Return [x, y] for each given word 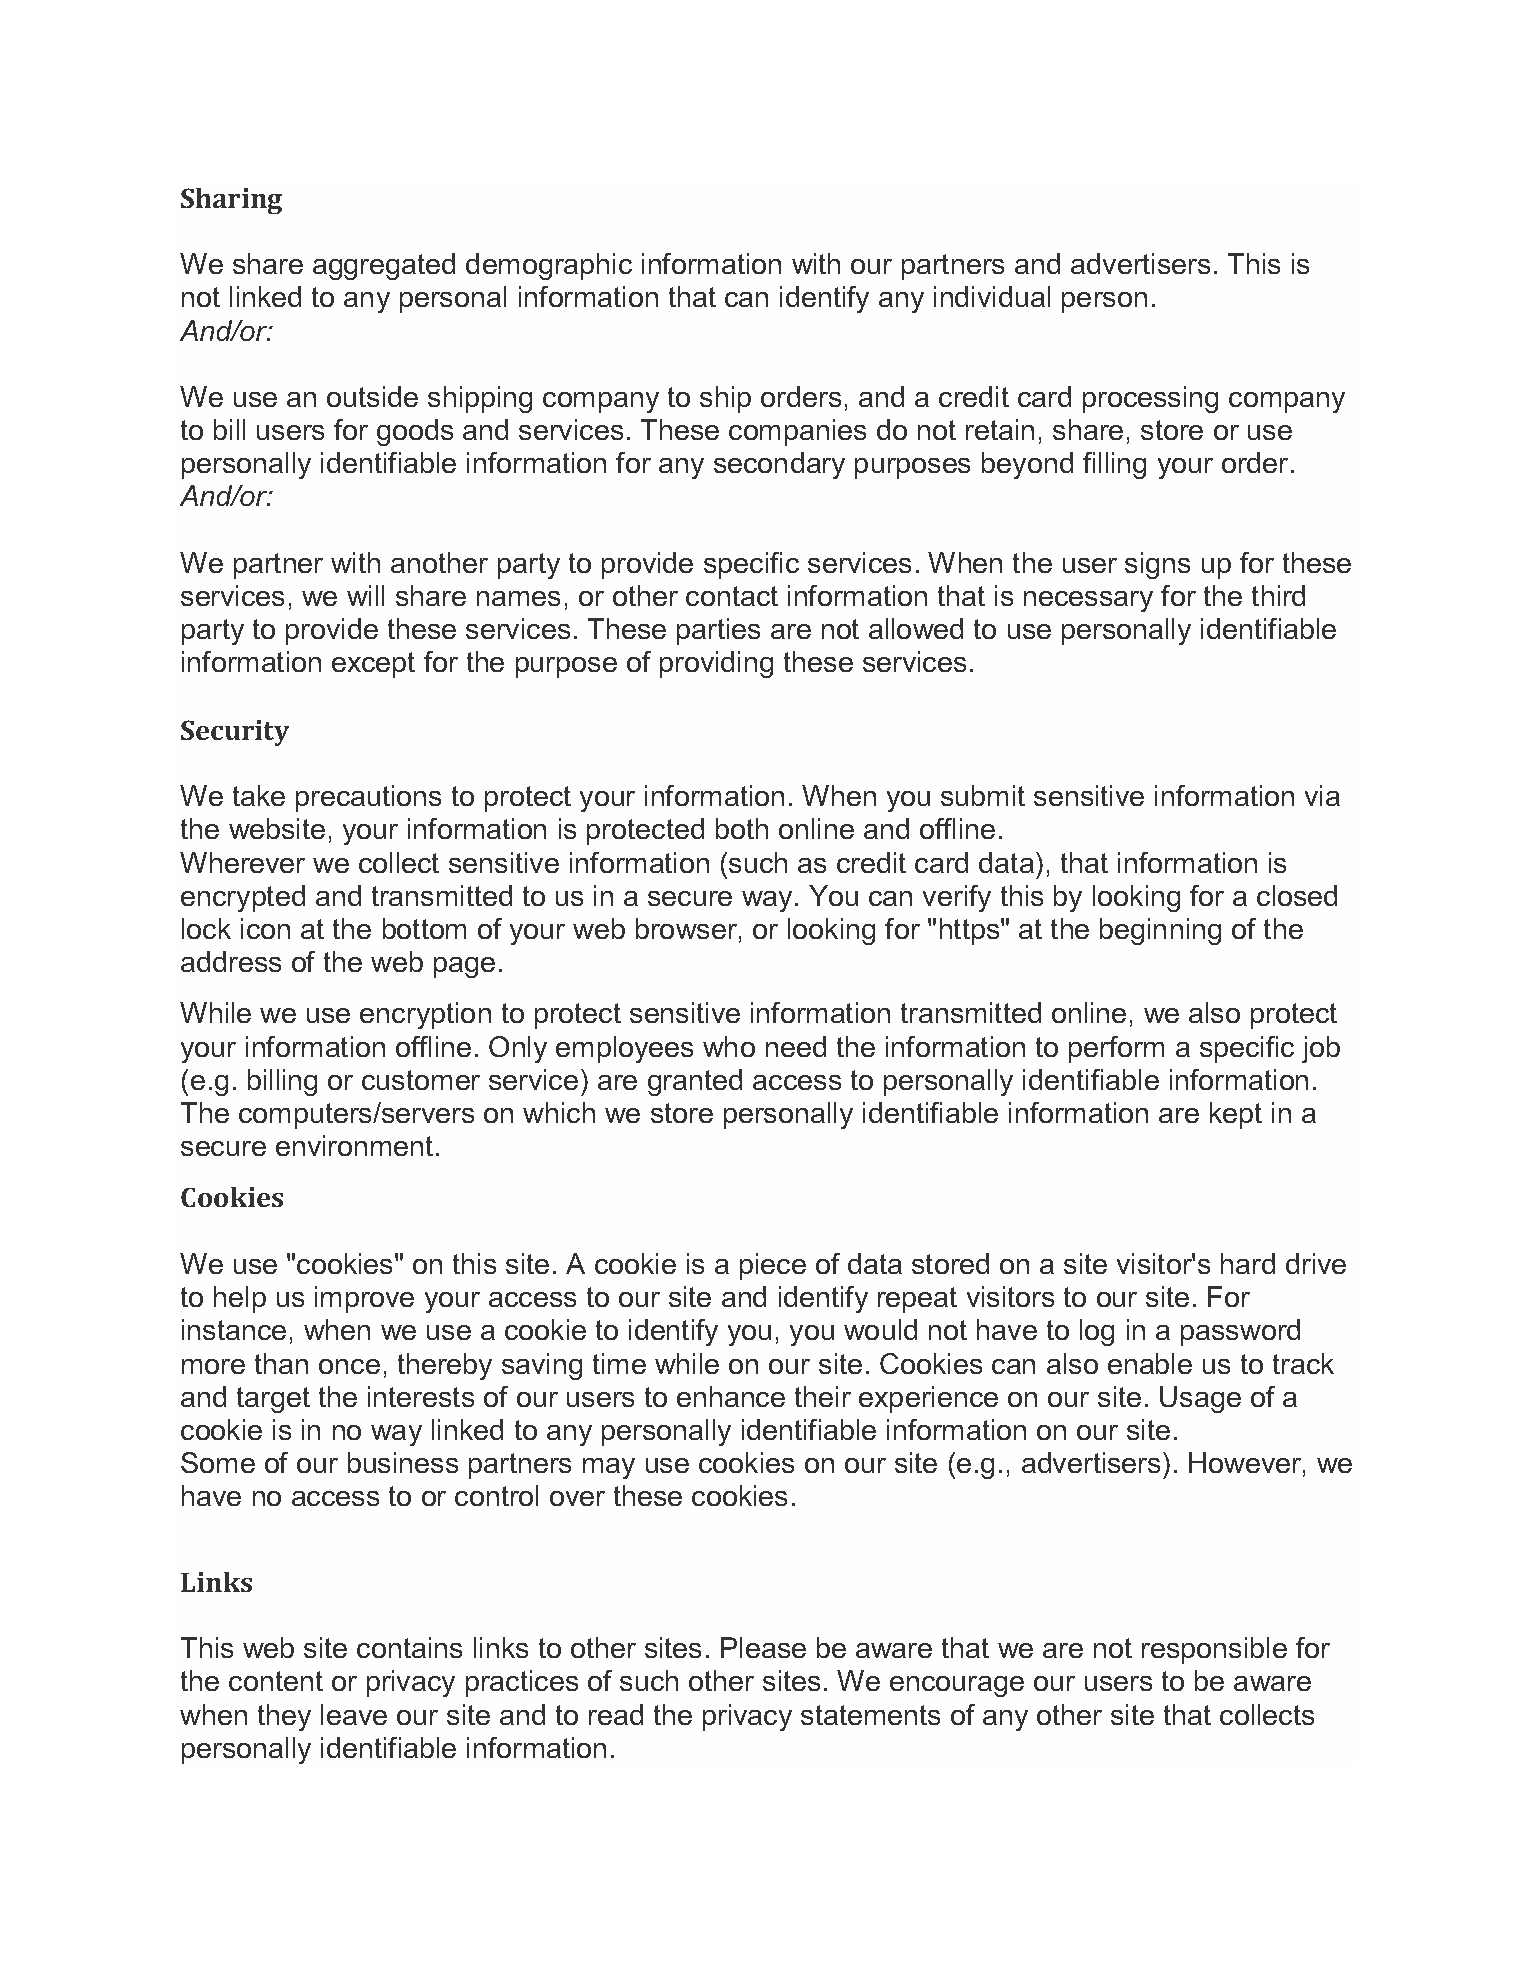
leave [354, 1714]
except [373, 665]
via [1322, 795]
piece [773, 1266]
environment [354, 1145]
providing [716, 664]
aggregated [384, 266]
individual [992, 296]
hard [1248, 1263]
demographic [549, 266]
